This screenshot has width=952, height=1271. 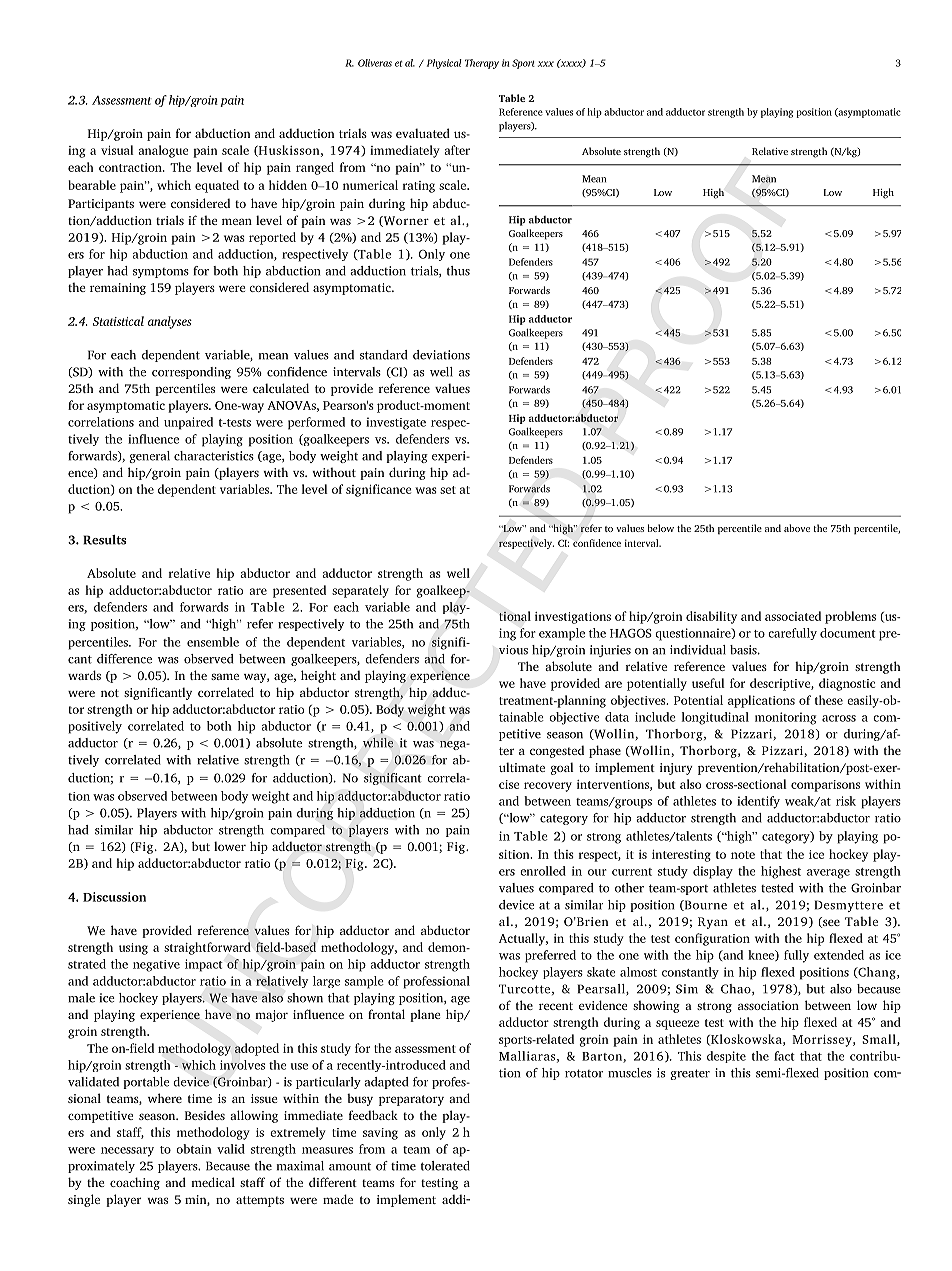 I want to click on Therapy, so click(x=482, y=64).
